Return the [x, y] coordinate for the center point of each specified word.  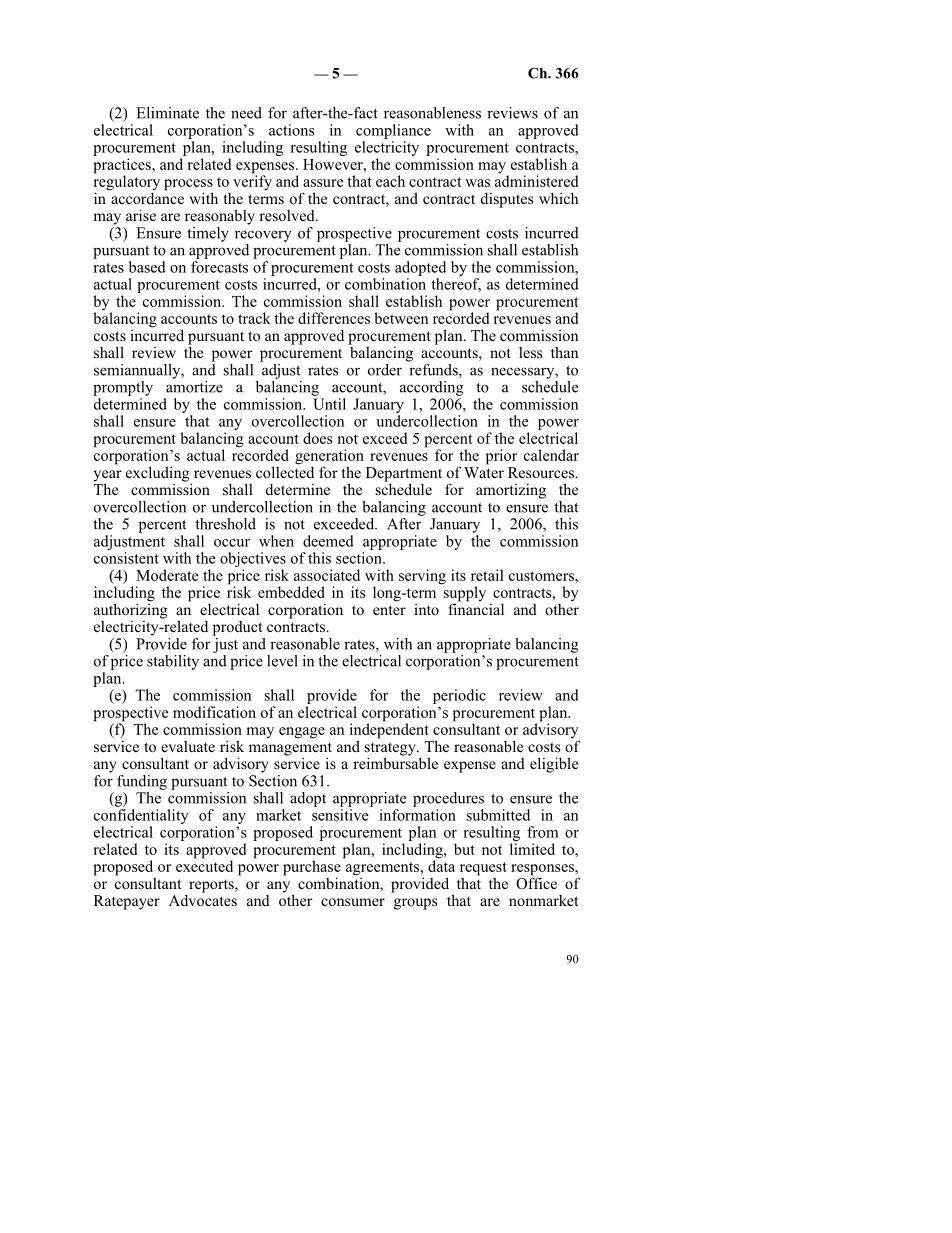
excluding [159, 475]
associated [327, 575]
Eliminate [167, 113]
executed [204, 865]
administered [536, 180]
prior [501, 457]
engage [302, 733]
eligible [554, 765]
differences [334, 318]
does [317, 438]
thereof [456, 285]
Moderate [167, 575]
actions [292, 130]
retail [487, 575]
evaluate [188, 746]
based [147, 267]
